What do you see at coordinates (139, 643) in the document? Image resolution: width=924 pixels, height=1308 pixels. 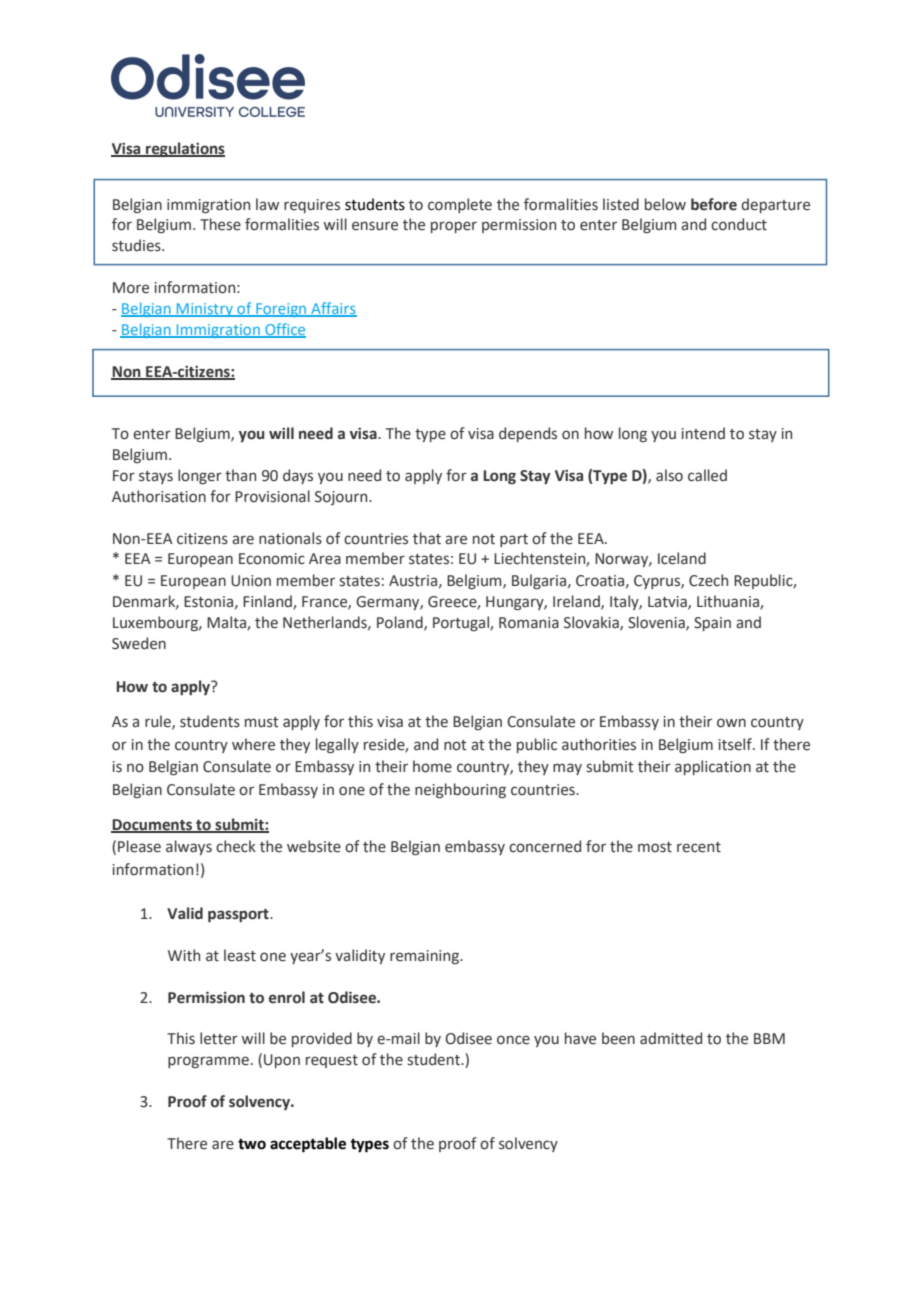 I see `Sweden` at bounding box center [139, 643].
